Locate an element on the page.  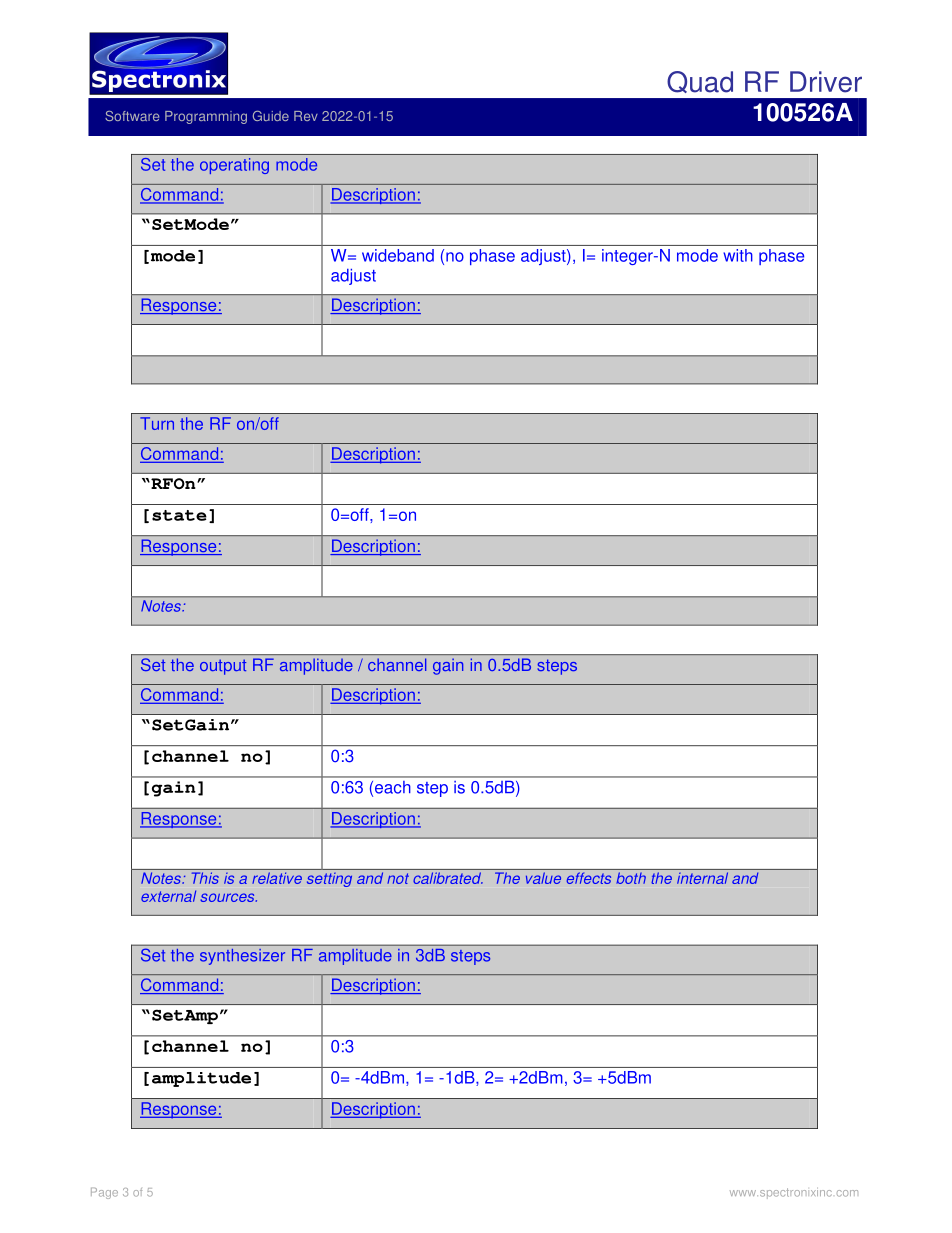
internal is located at coordinates (702, 878).
